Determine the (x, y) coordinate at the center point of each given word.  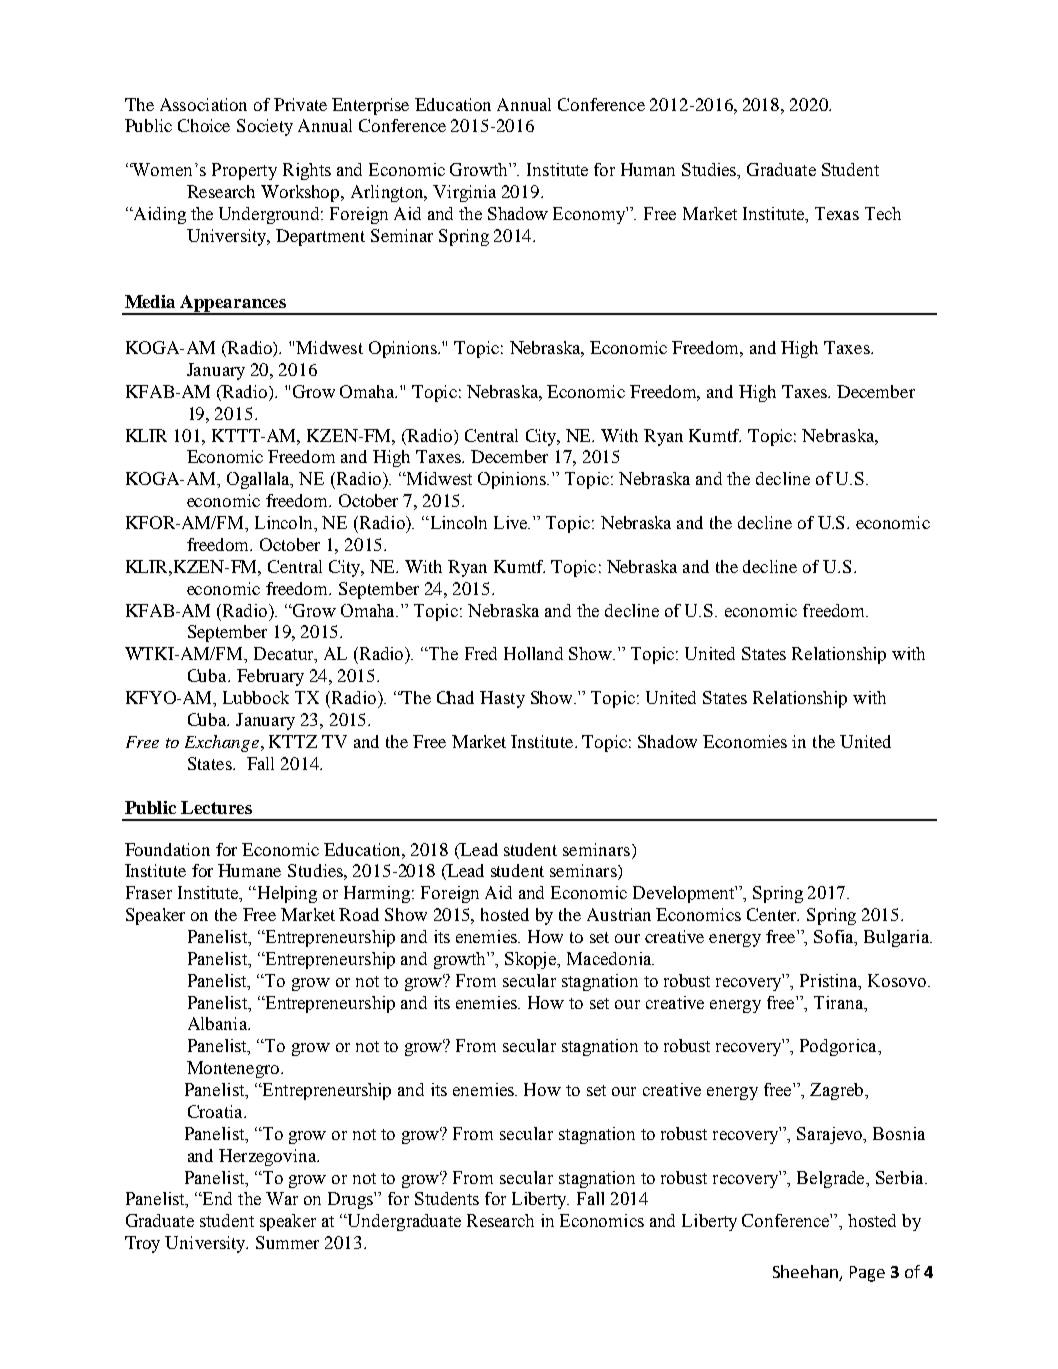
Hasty (502, 699)
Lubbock (256, 697)
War (282, 1198)
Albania (218, 1023)
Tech (883, 213)
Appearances (234, 304)
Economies (745, 741)
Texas (837, 213)
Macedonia (610, 958)
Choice (204, 125)
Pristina (830, 980)
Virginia (464, 193)
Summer (287, 1242)
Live (512, 522)
